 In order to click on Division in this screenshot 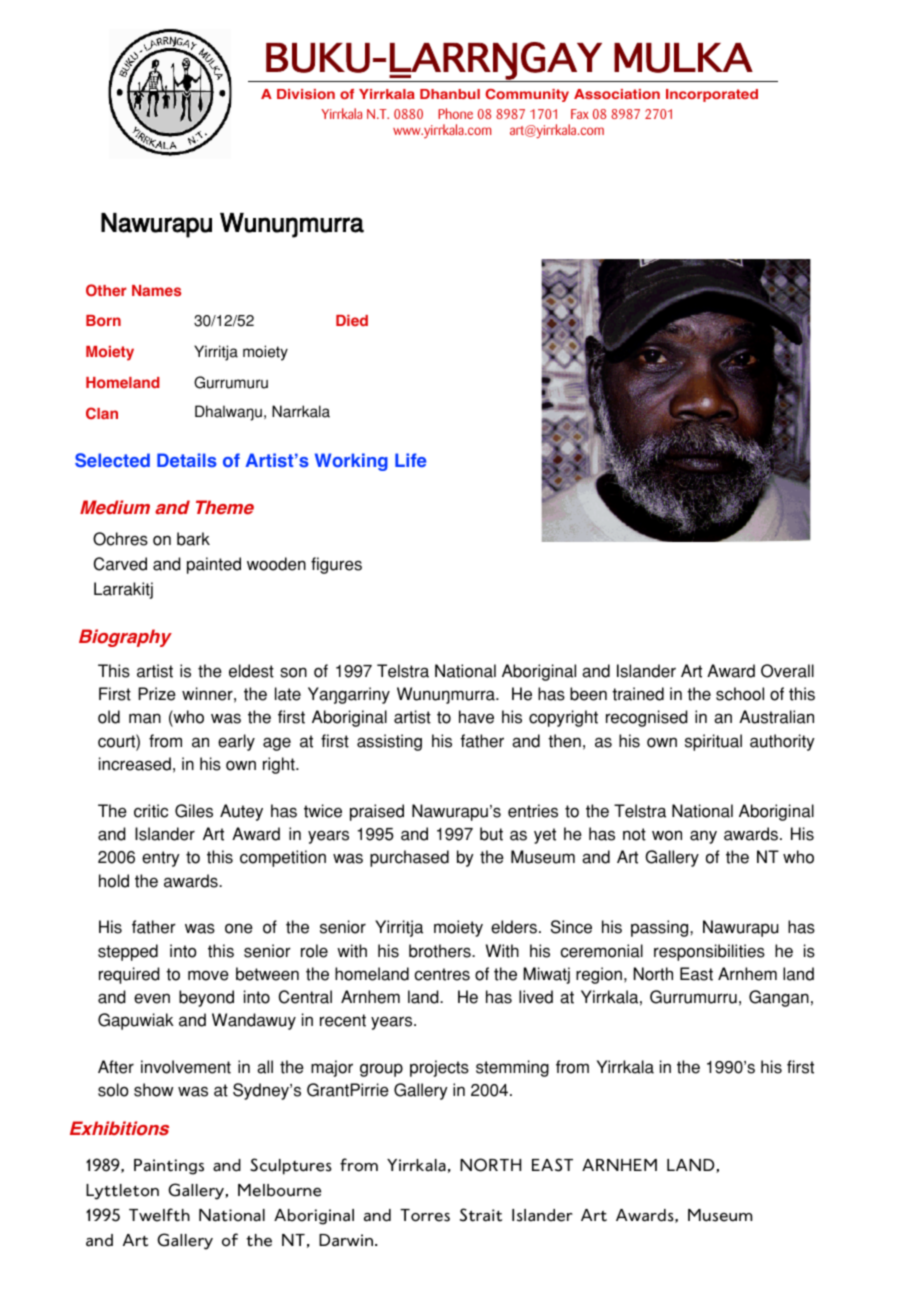, I will do `click(306, 94)`.
